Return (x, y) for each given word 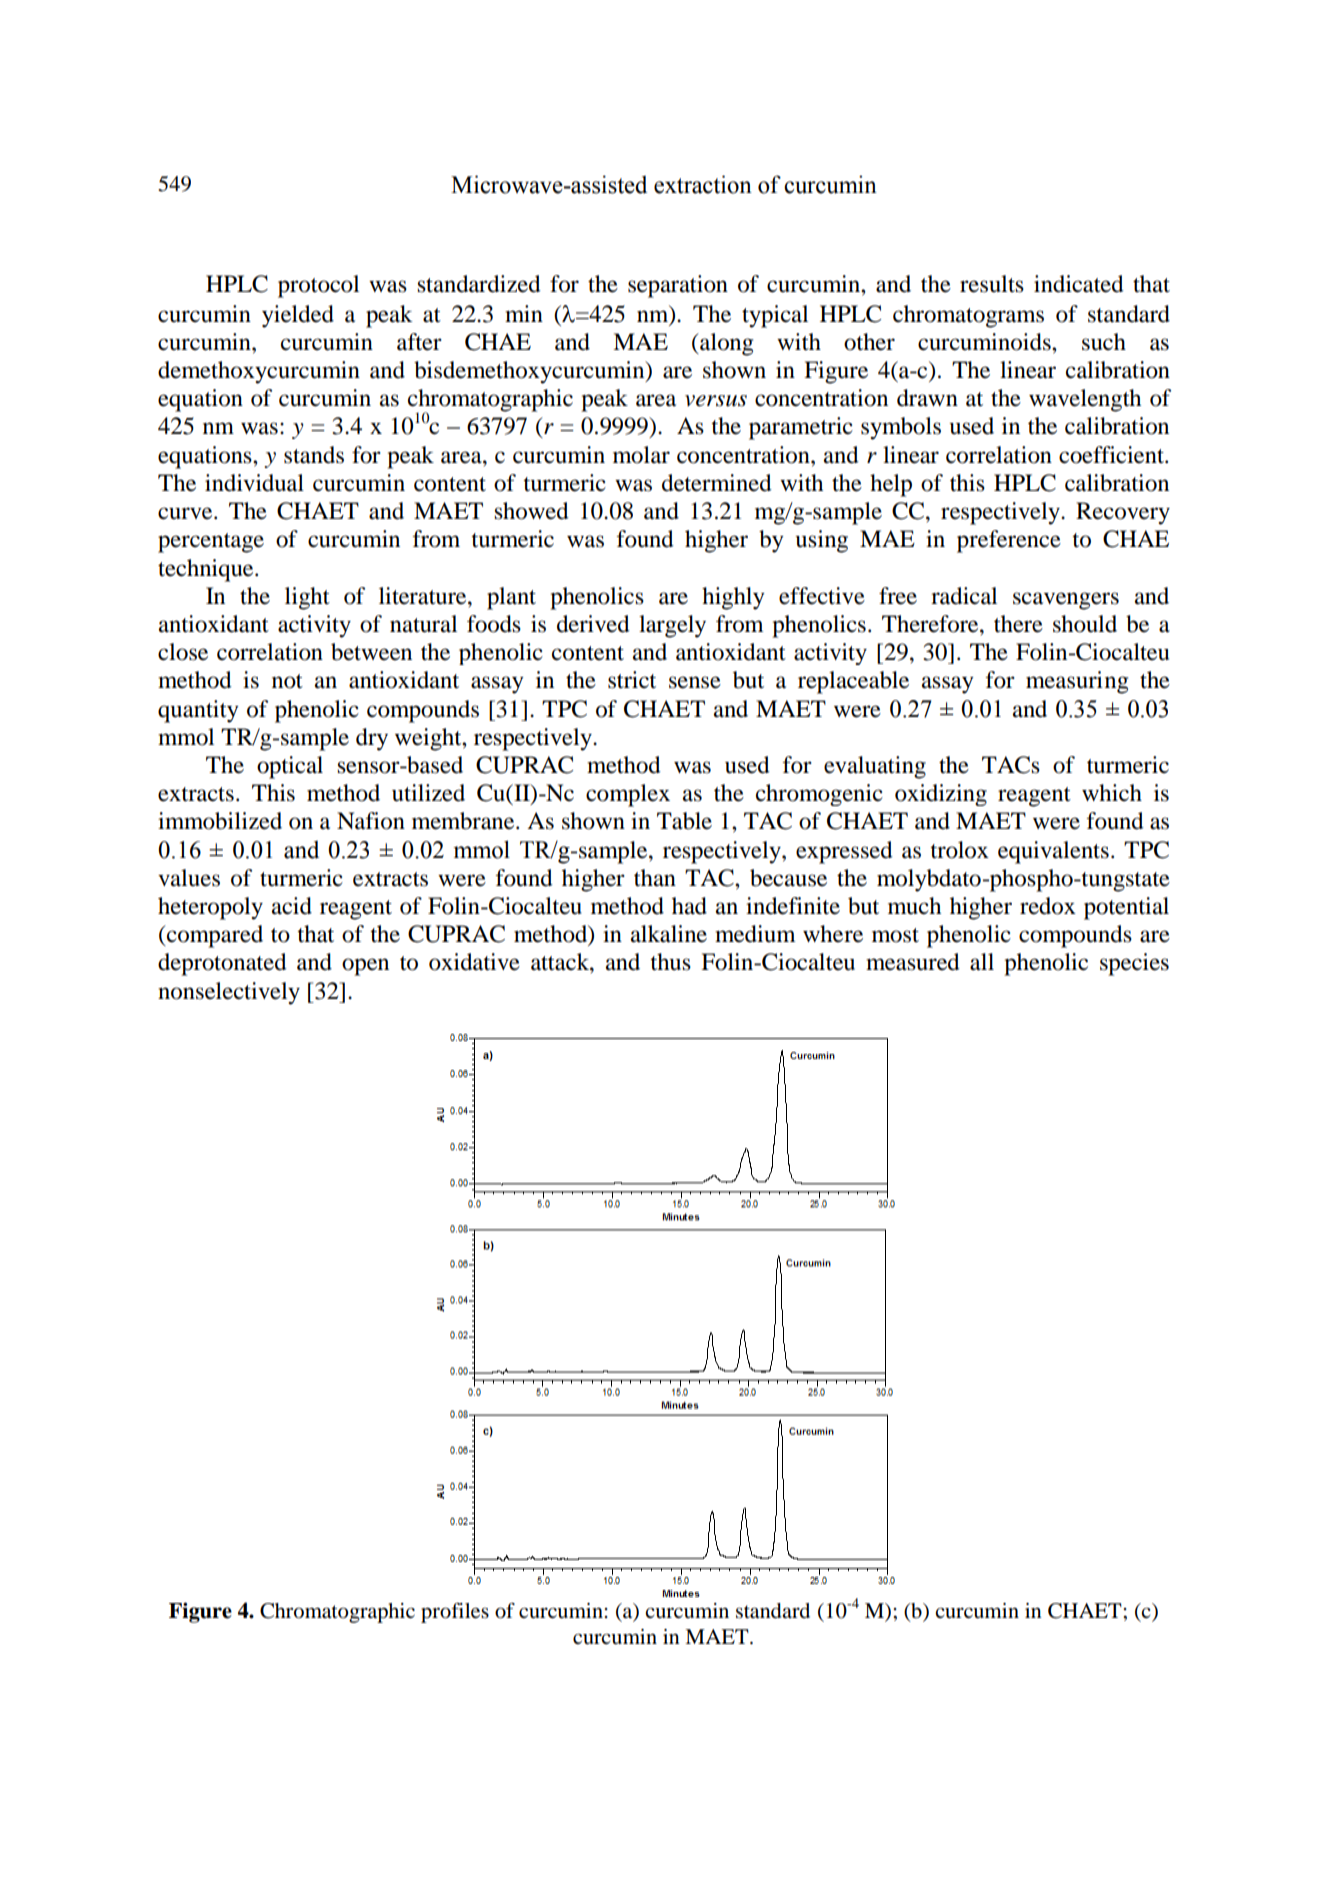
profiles (455, 1613)
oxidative (474, 962)
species (1134, 964)
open (365, 967)
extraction (703, 184)
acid (292, 906)
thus (670, 962)
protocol (318, 286)
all (982, 962)
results (992, 284)
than (655, 878)
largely (672, 626)
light (307, 598)
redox (1048, 906)
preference (1009, 541)
